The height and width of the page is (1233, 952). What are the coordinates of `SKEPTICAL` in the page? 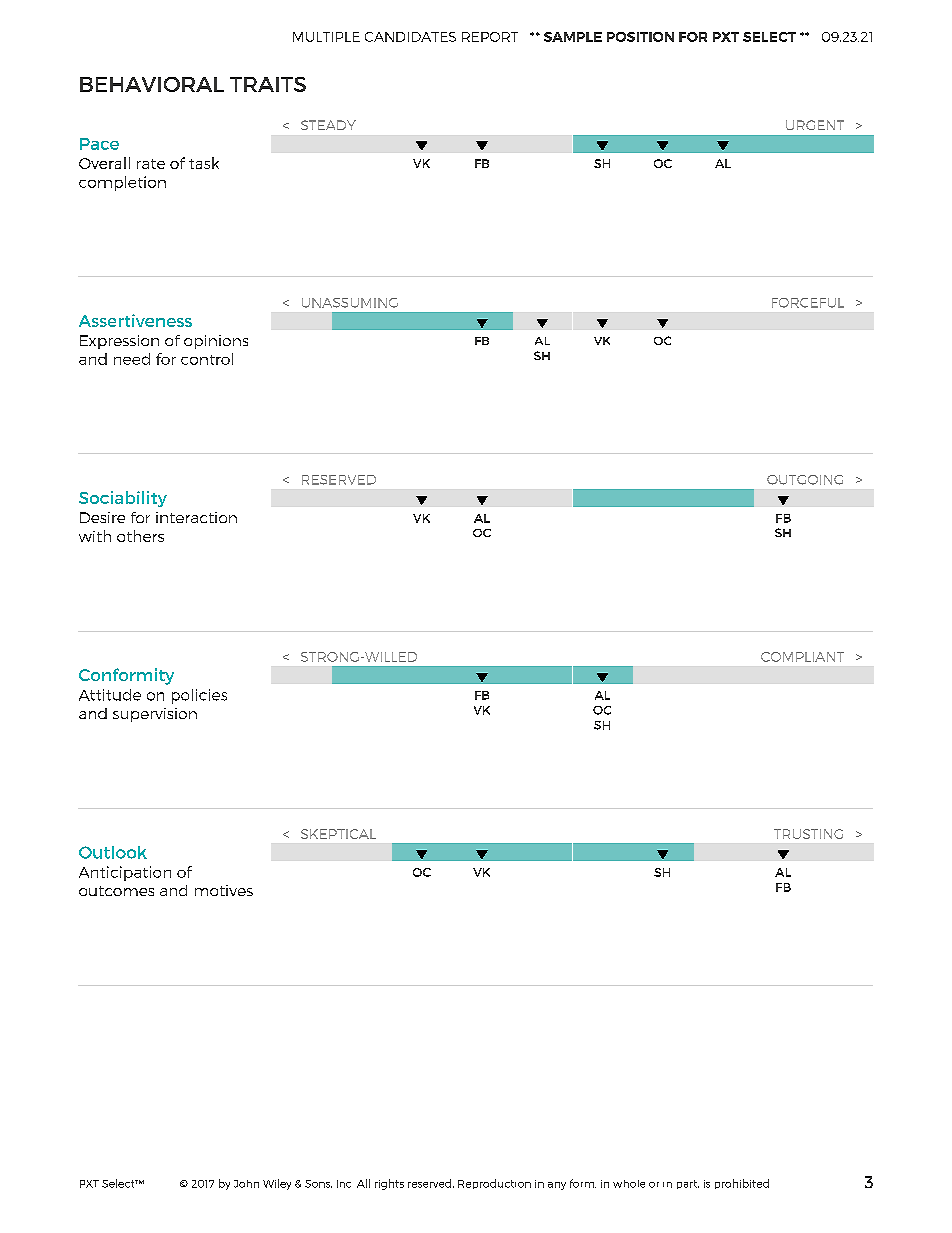 It's located at (338, 834).
